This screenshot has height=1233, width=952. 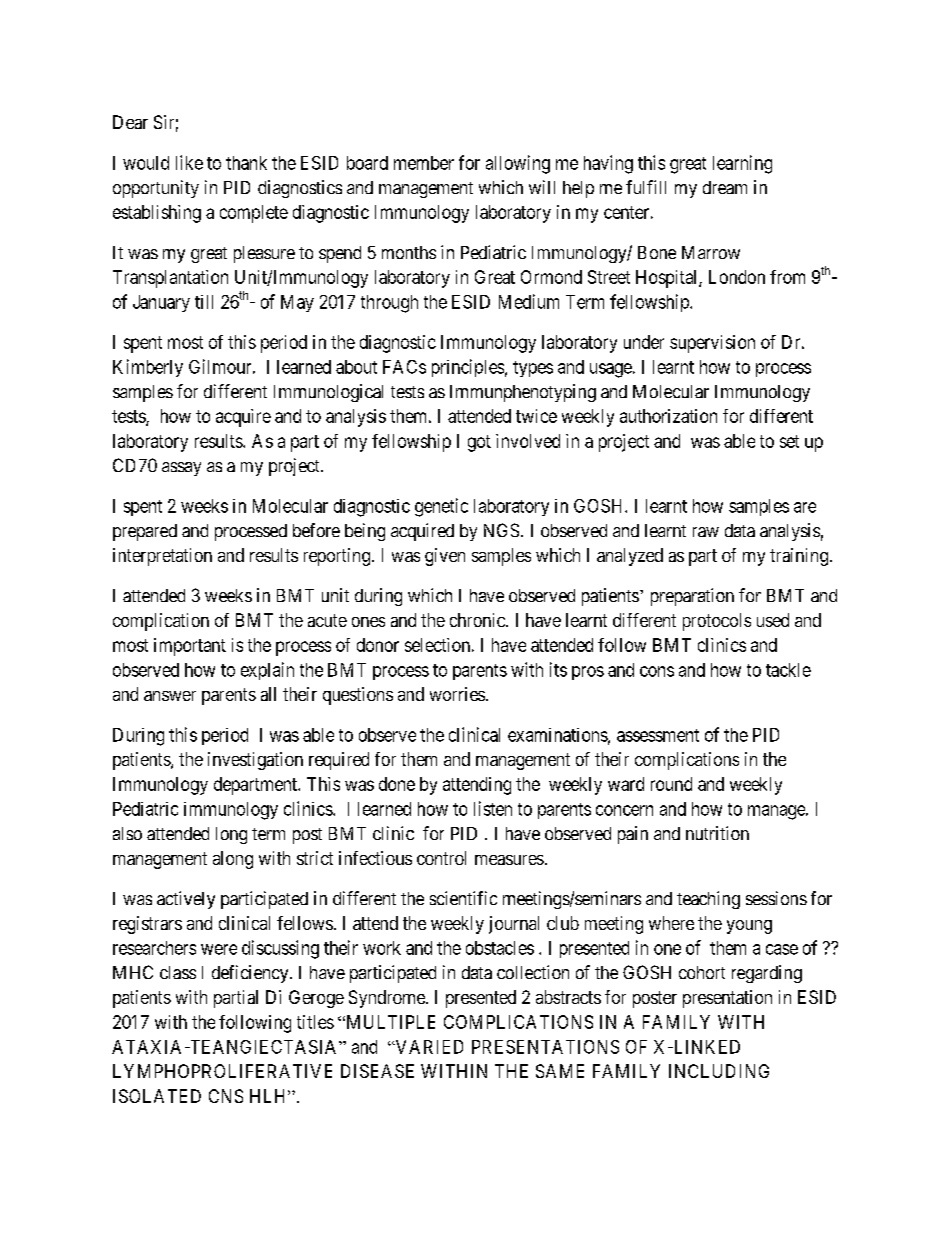 What do you see at coordinates (190, 647) in the screenshot?
I see `important` at bounding box center [190, 647].
